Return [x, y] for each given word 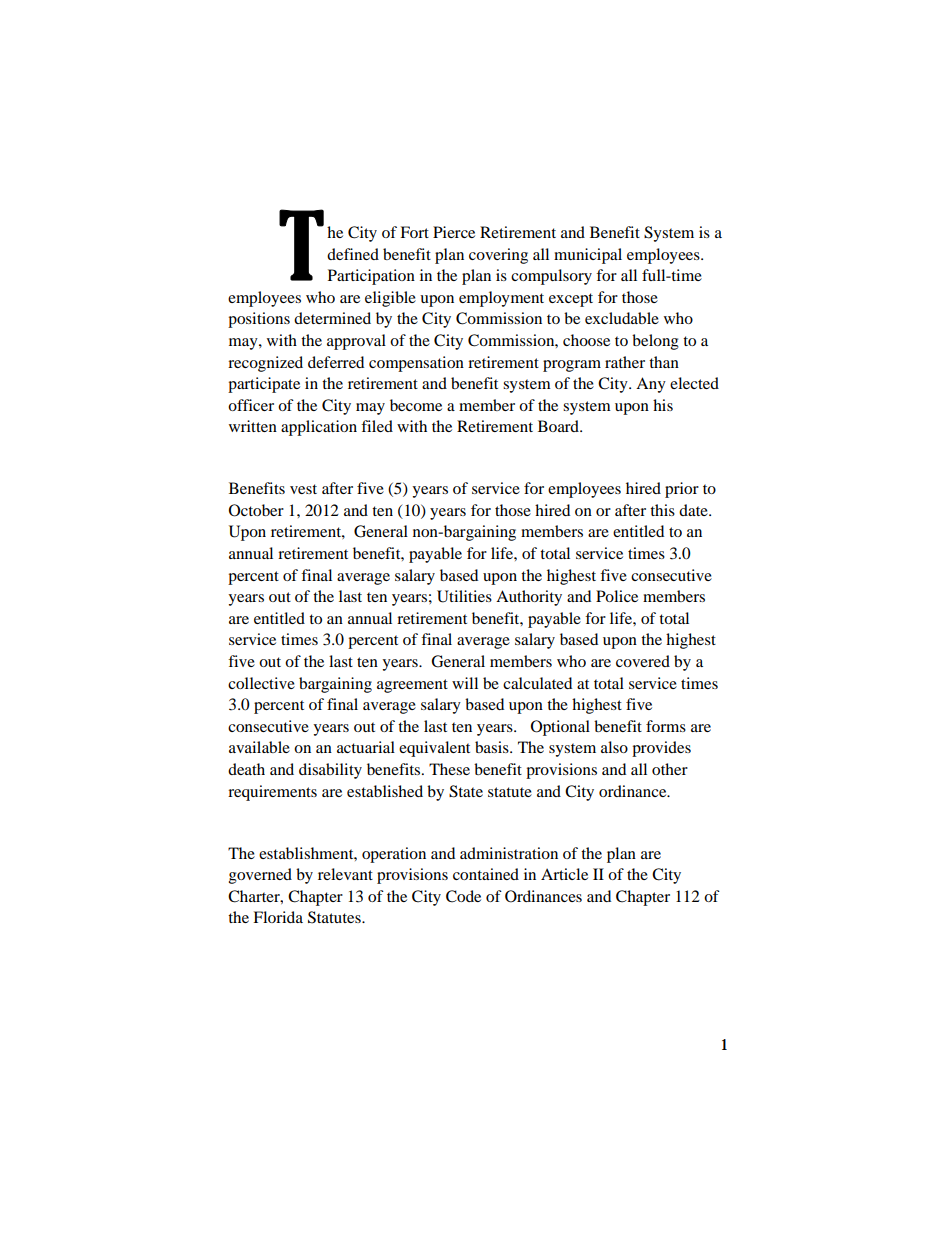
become [416, 405]
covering [498, 256]
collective [261, 683]
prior [682, 490]
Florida [278, 917]
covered [643, 661]
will [465, 683]
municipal [588, 256]
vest [303, 489]
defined [353, 254]
